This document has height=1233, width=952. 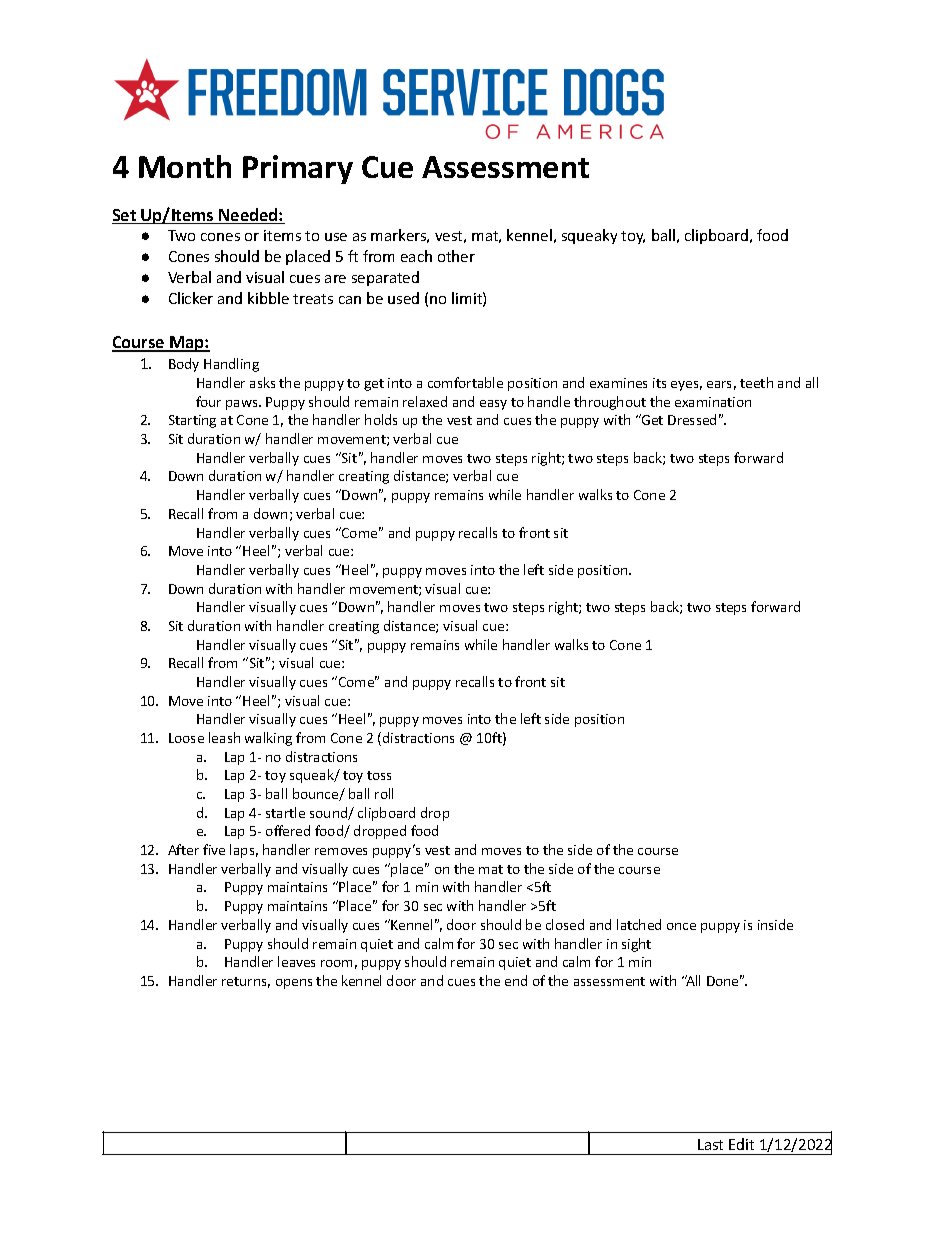 What do you see at coordinates (659, 383) in the document?
I see `its` at bounding box center [659, 383].
